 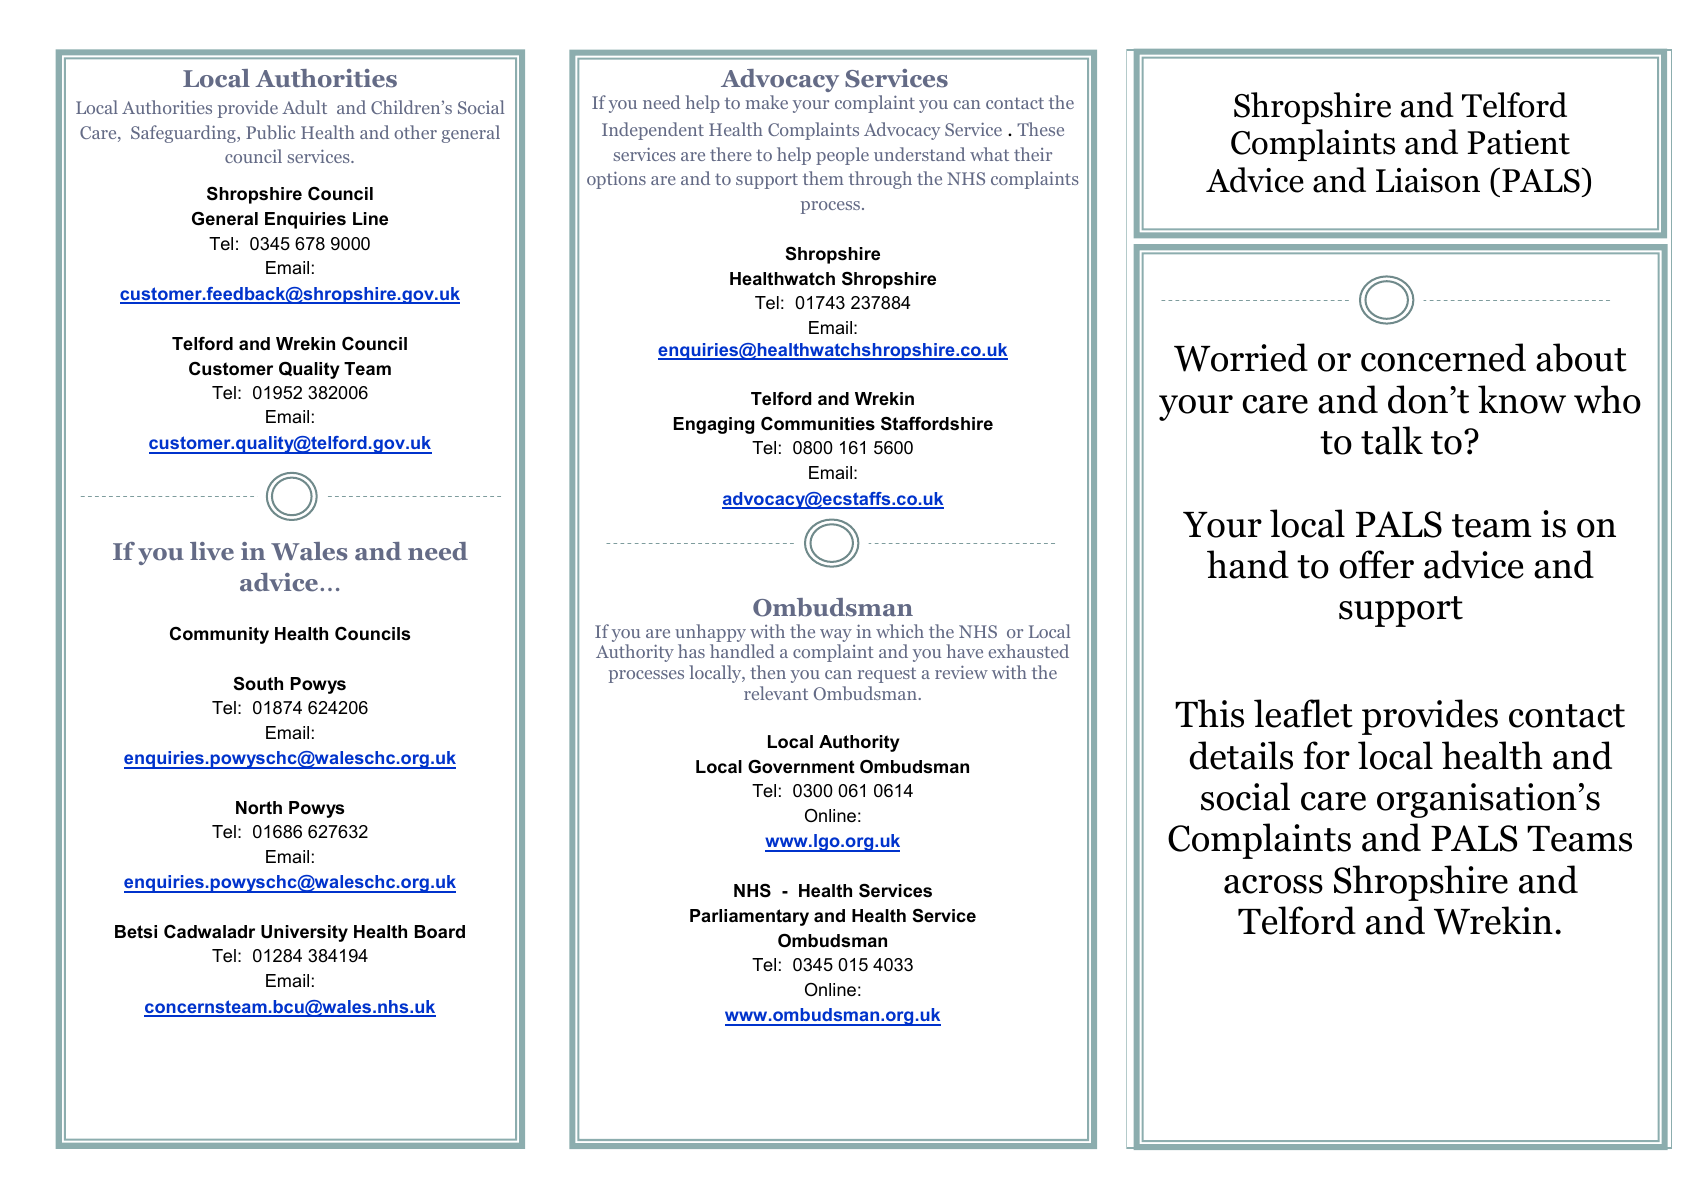 What do you see at coordinates (900, 631) in the page?
I see `which` at bounding box center [900, 631].
